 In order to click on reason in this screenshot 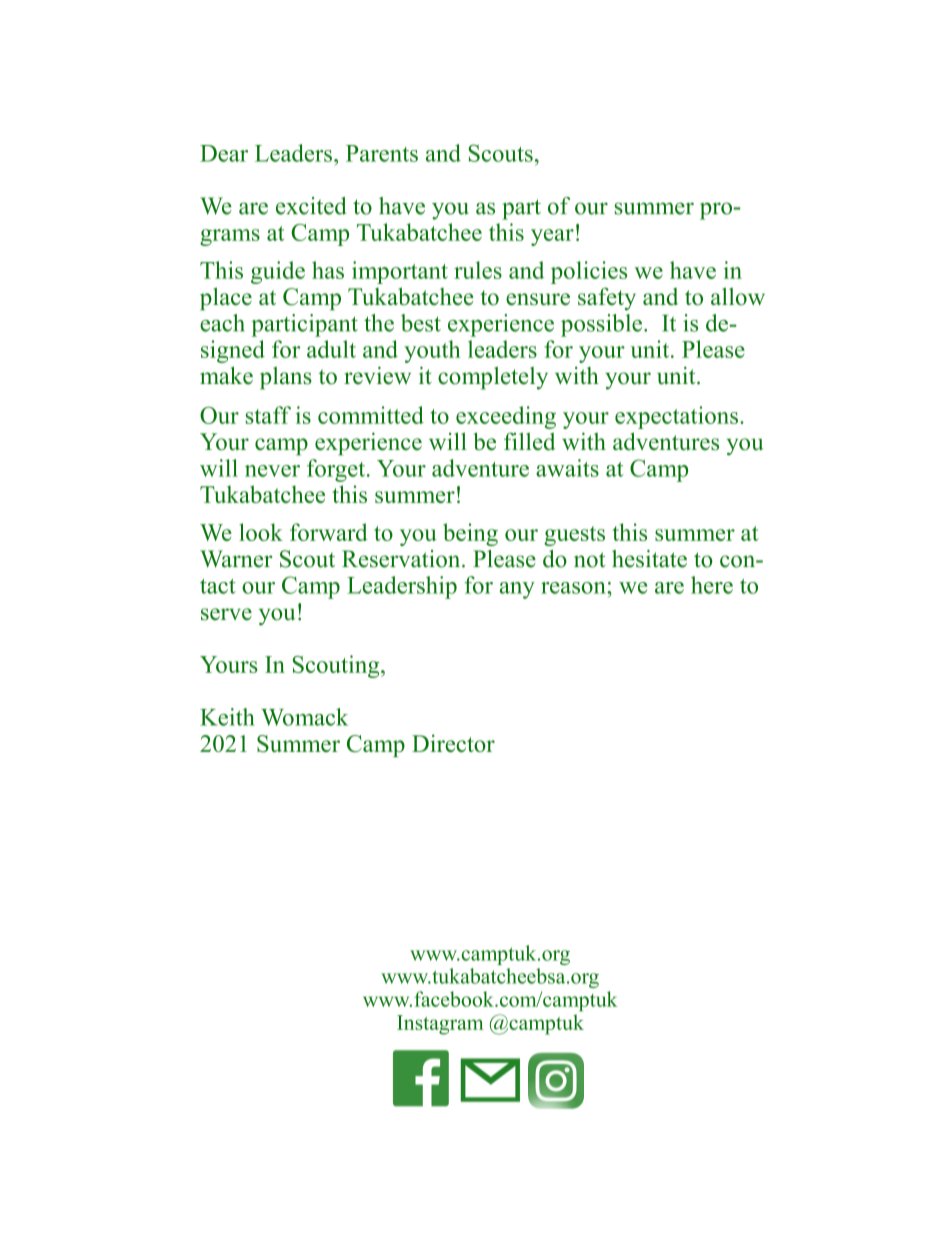, I will do `click(574, 588)`.
